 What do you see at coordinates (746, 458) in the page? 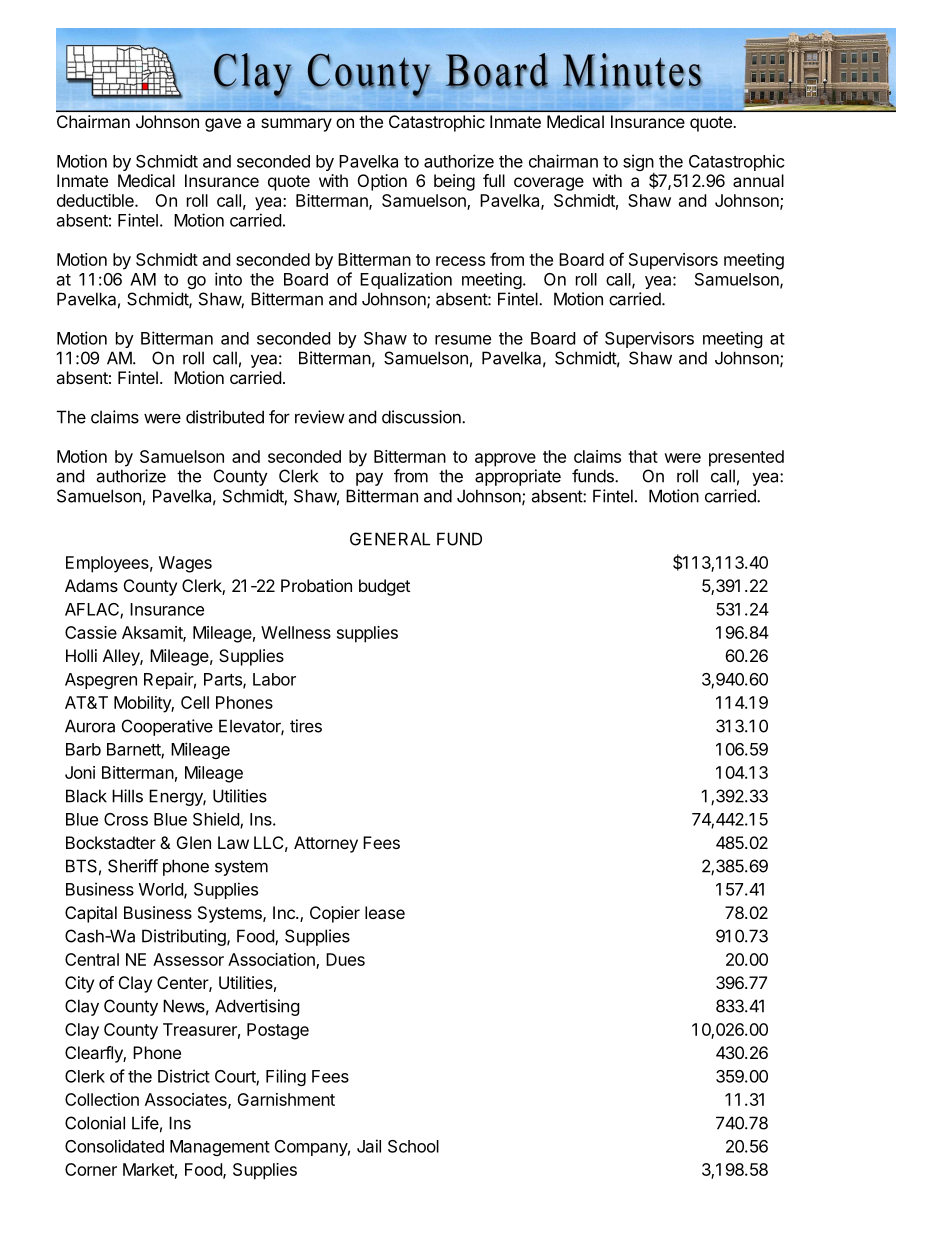
I see `presented` at bounding box center [746, 458].
